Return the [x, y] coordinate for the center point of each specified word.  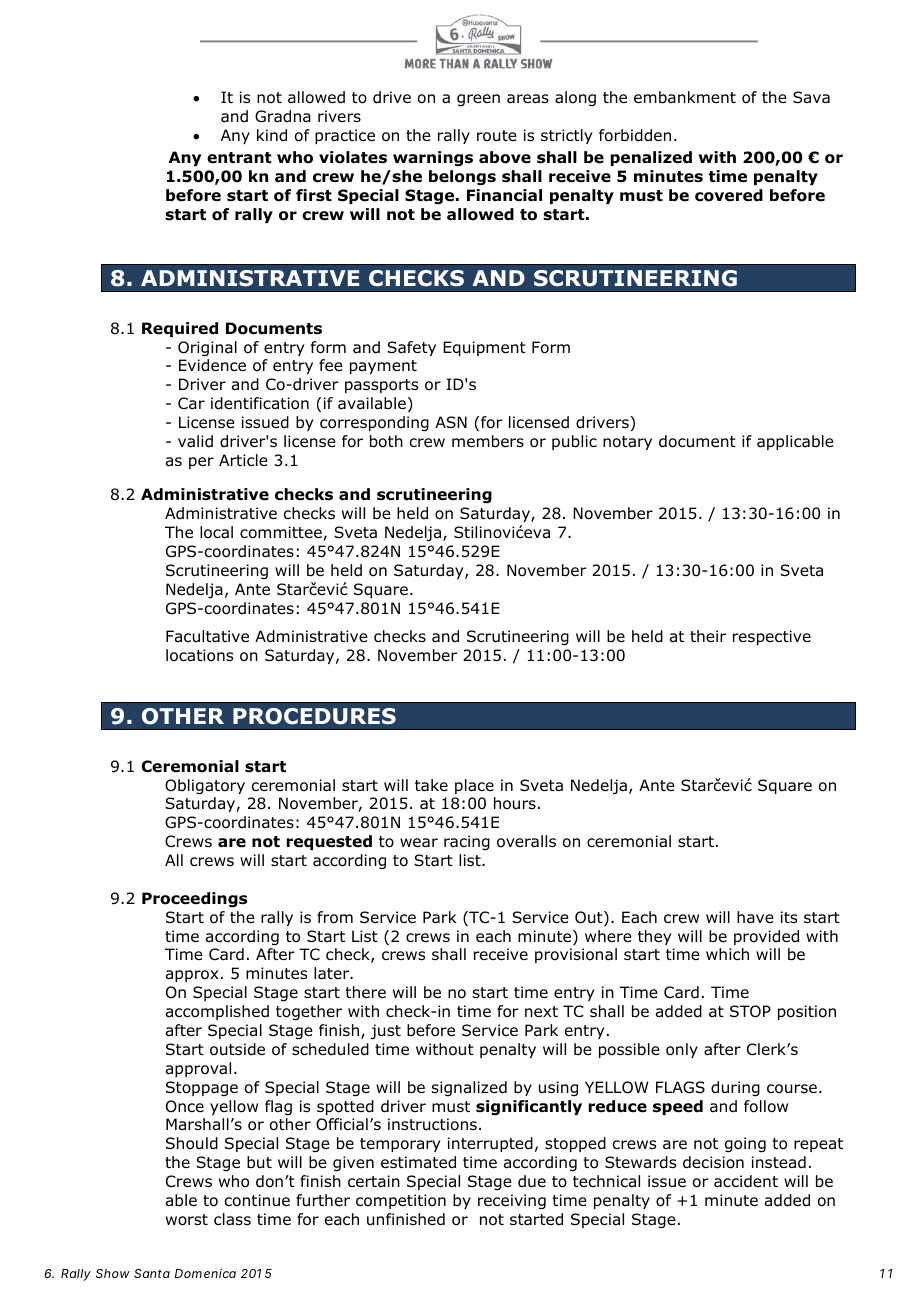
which [727, 954]
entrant [239, 158]
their [708, 636]
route [497, 136]
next [541, 1011]
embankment [685, 97]
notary [627, 443]
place [474, 786]
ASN [451, 422]
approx [192, 976]
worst [187, 1220]
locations [199, 655]
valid [195, 441]
